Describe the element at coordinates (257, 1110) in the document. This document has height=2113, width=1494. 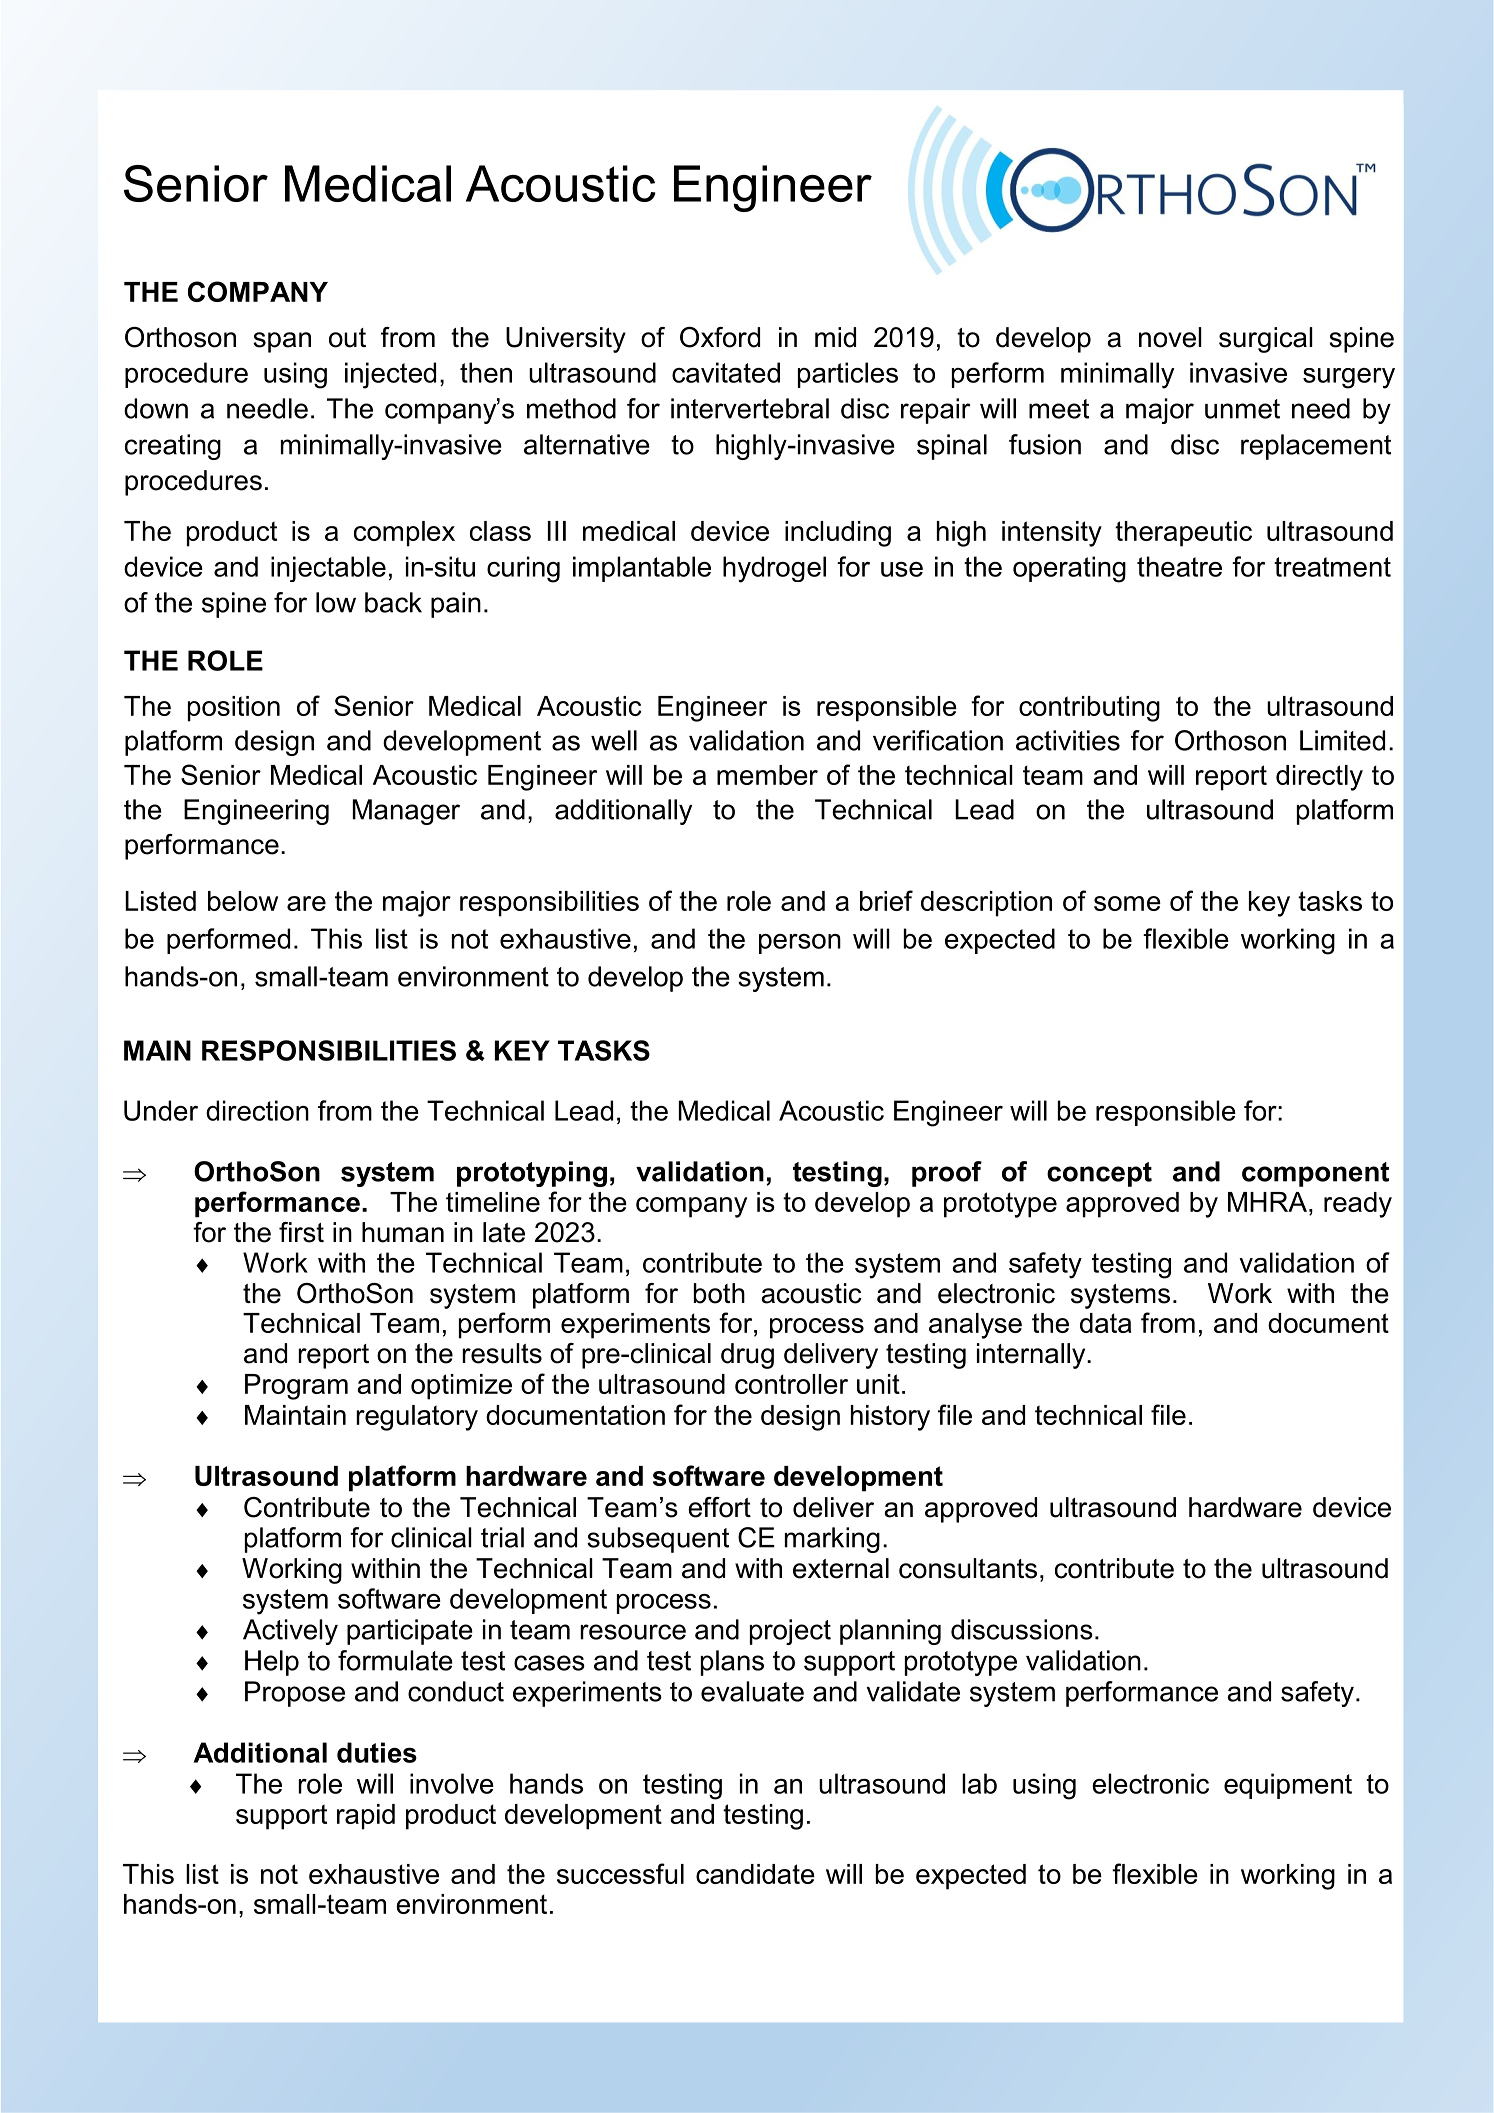
I see `direction` at that location.
